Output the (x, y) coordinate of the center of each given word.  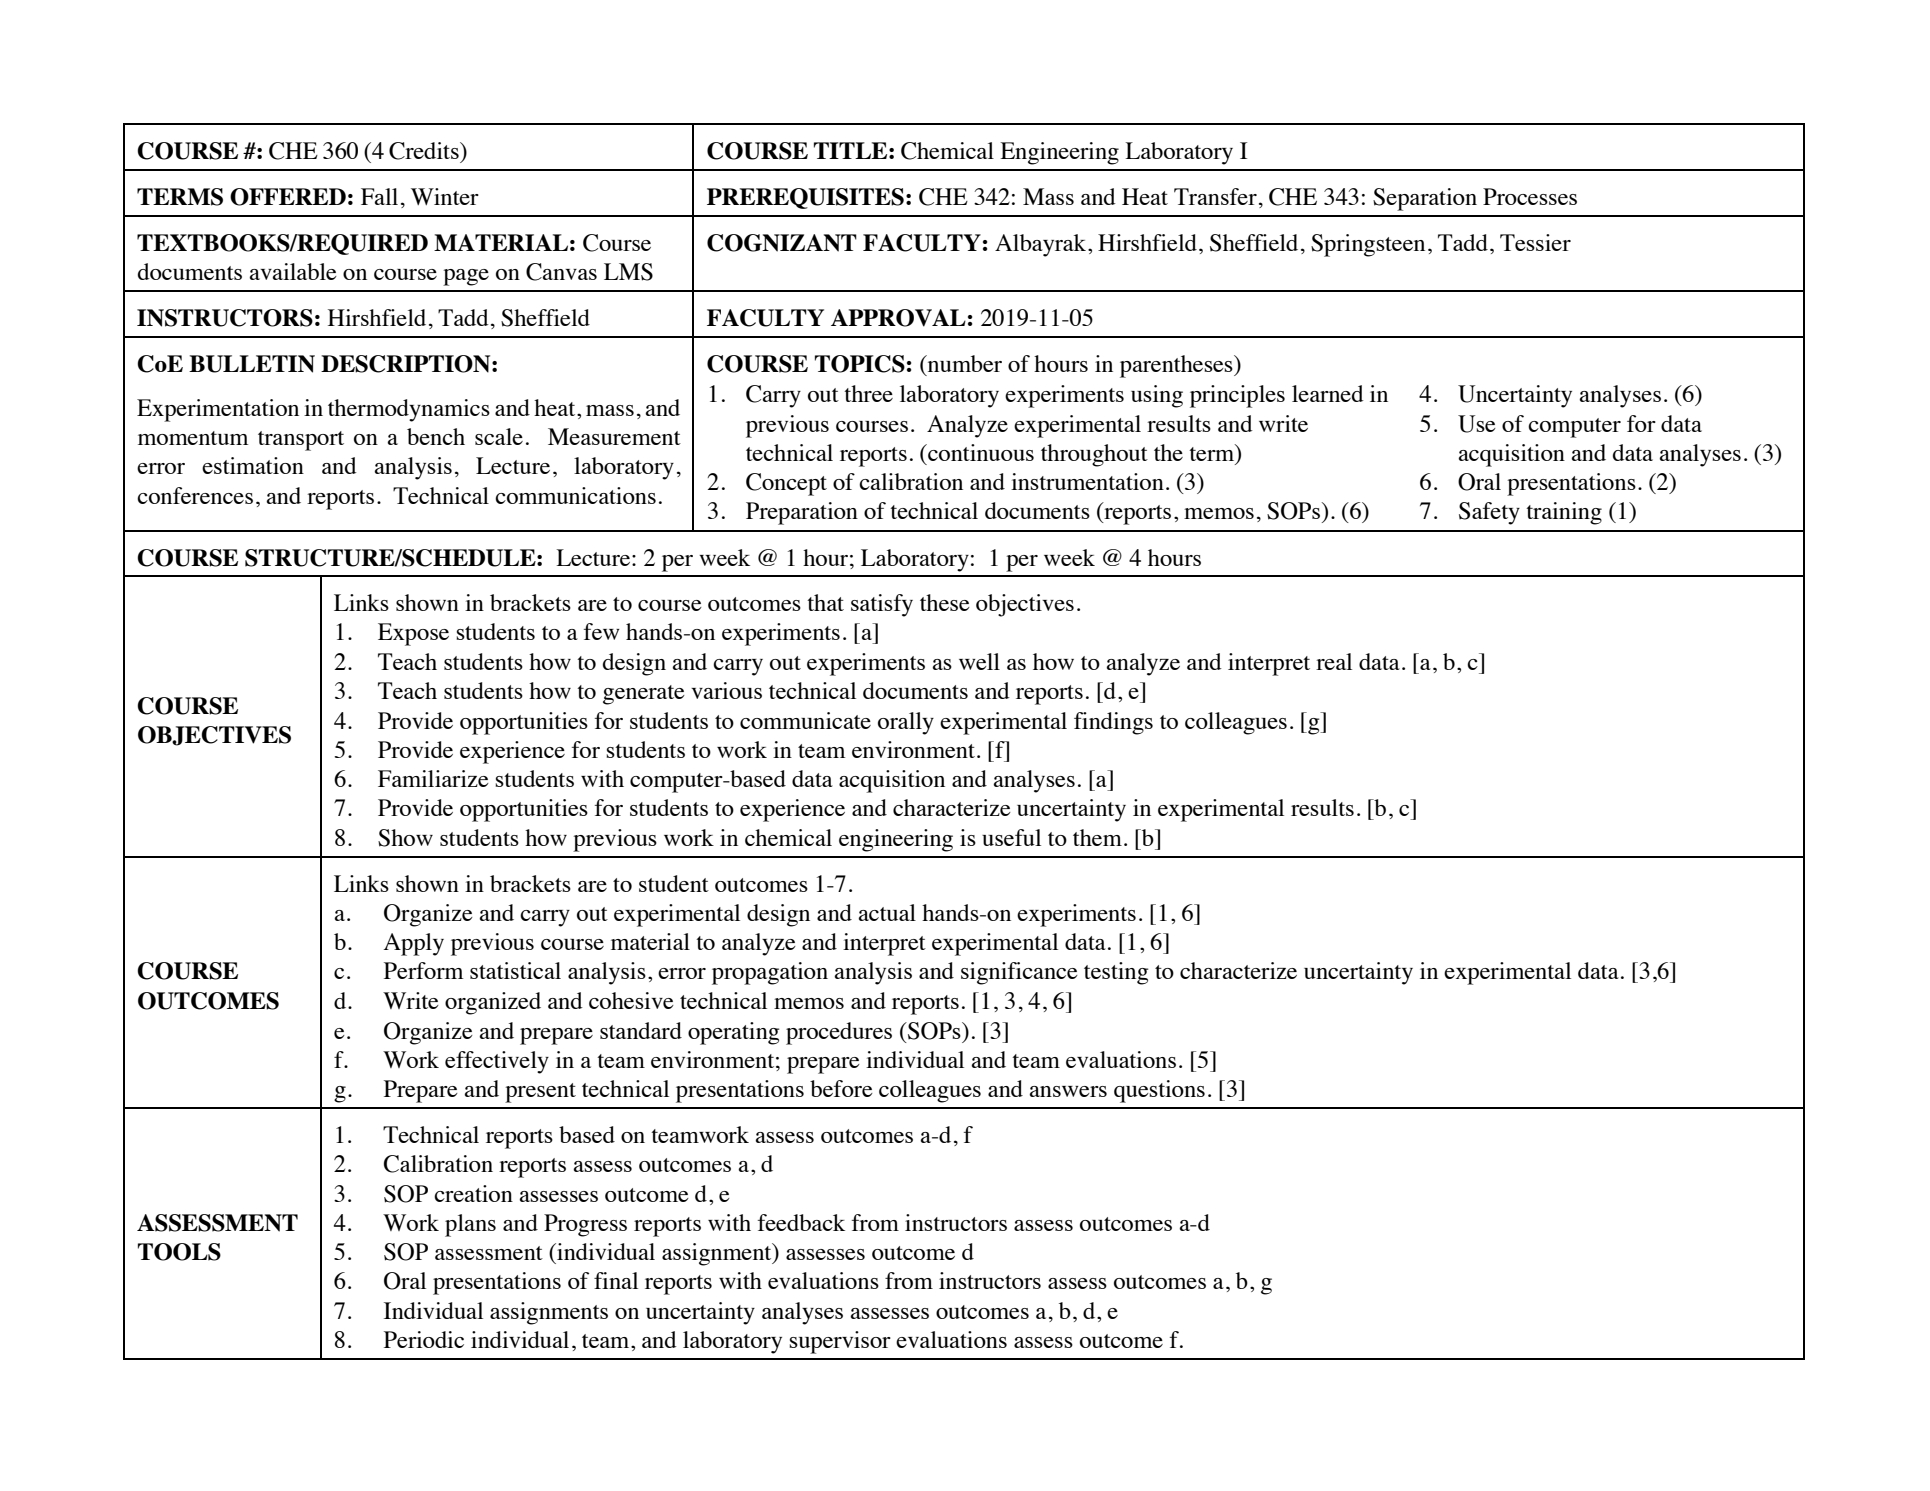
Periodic (424, 1339)
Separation (1425, 199)
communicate (805, 720)
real (1334, 661)
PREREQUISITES (805, 198)
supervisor (840, 1342)
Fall (379, 196)
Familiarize (433, 778)
